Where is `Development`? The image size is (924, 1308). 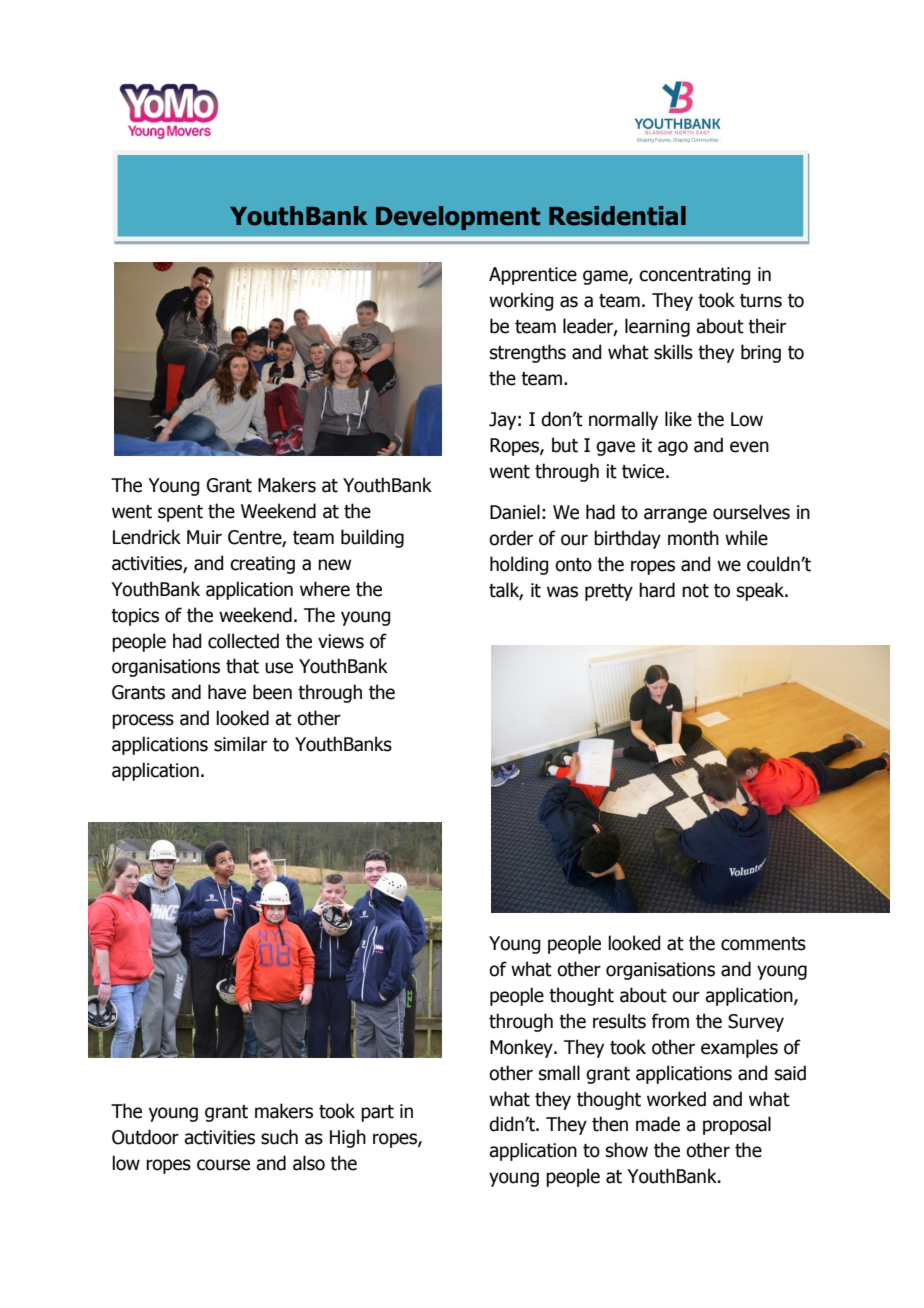
Development is located at coordinates (458, 218).
